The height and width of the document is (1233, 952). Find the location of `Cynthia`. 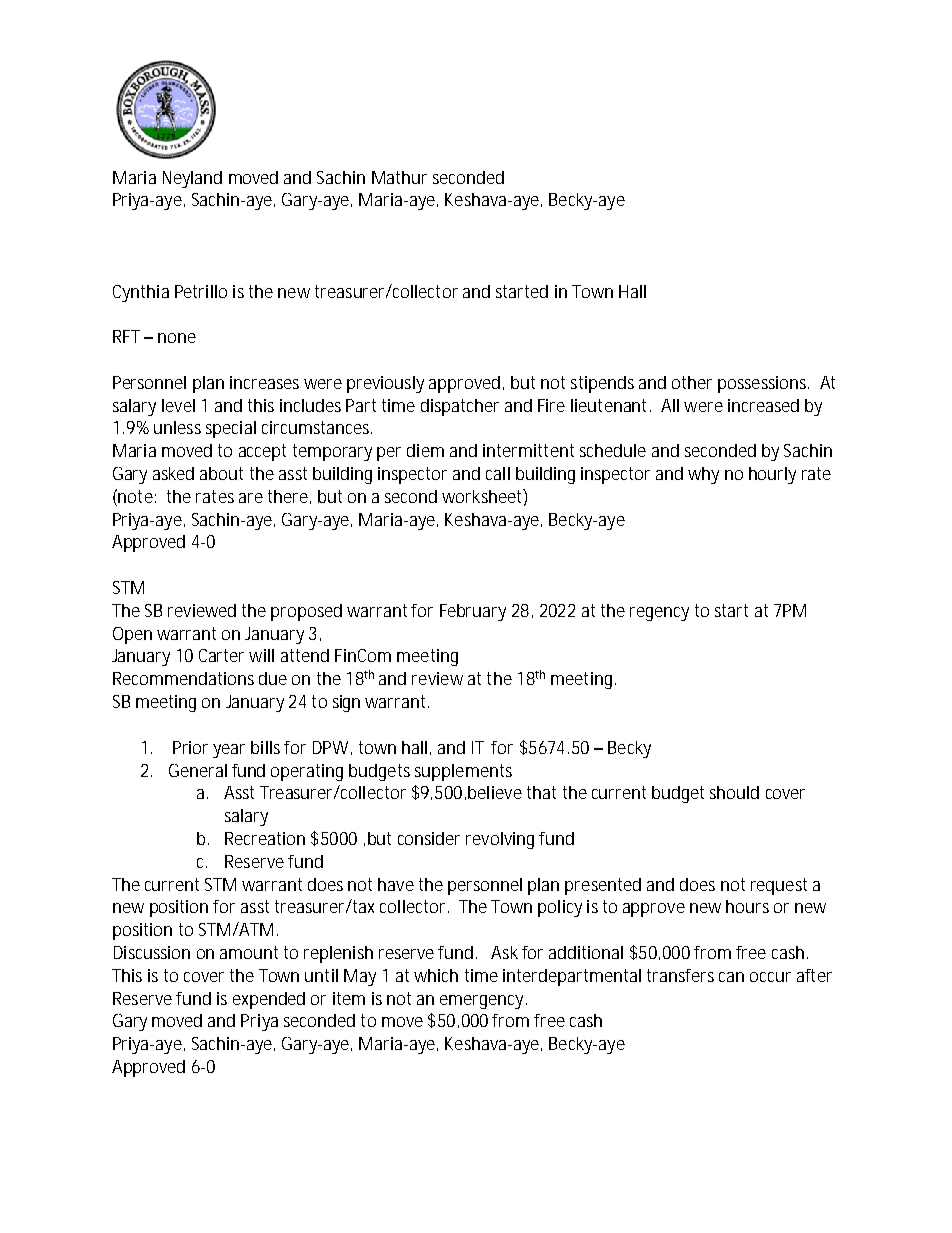

Cynthia is located at coordinates (141, 293).
